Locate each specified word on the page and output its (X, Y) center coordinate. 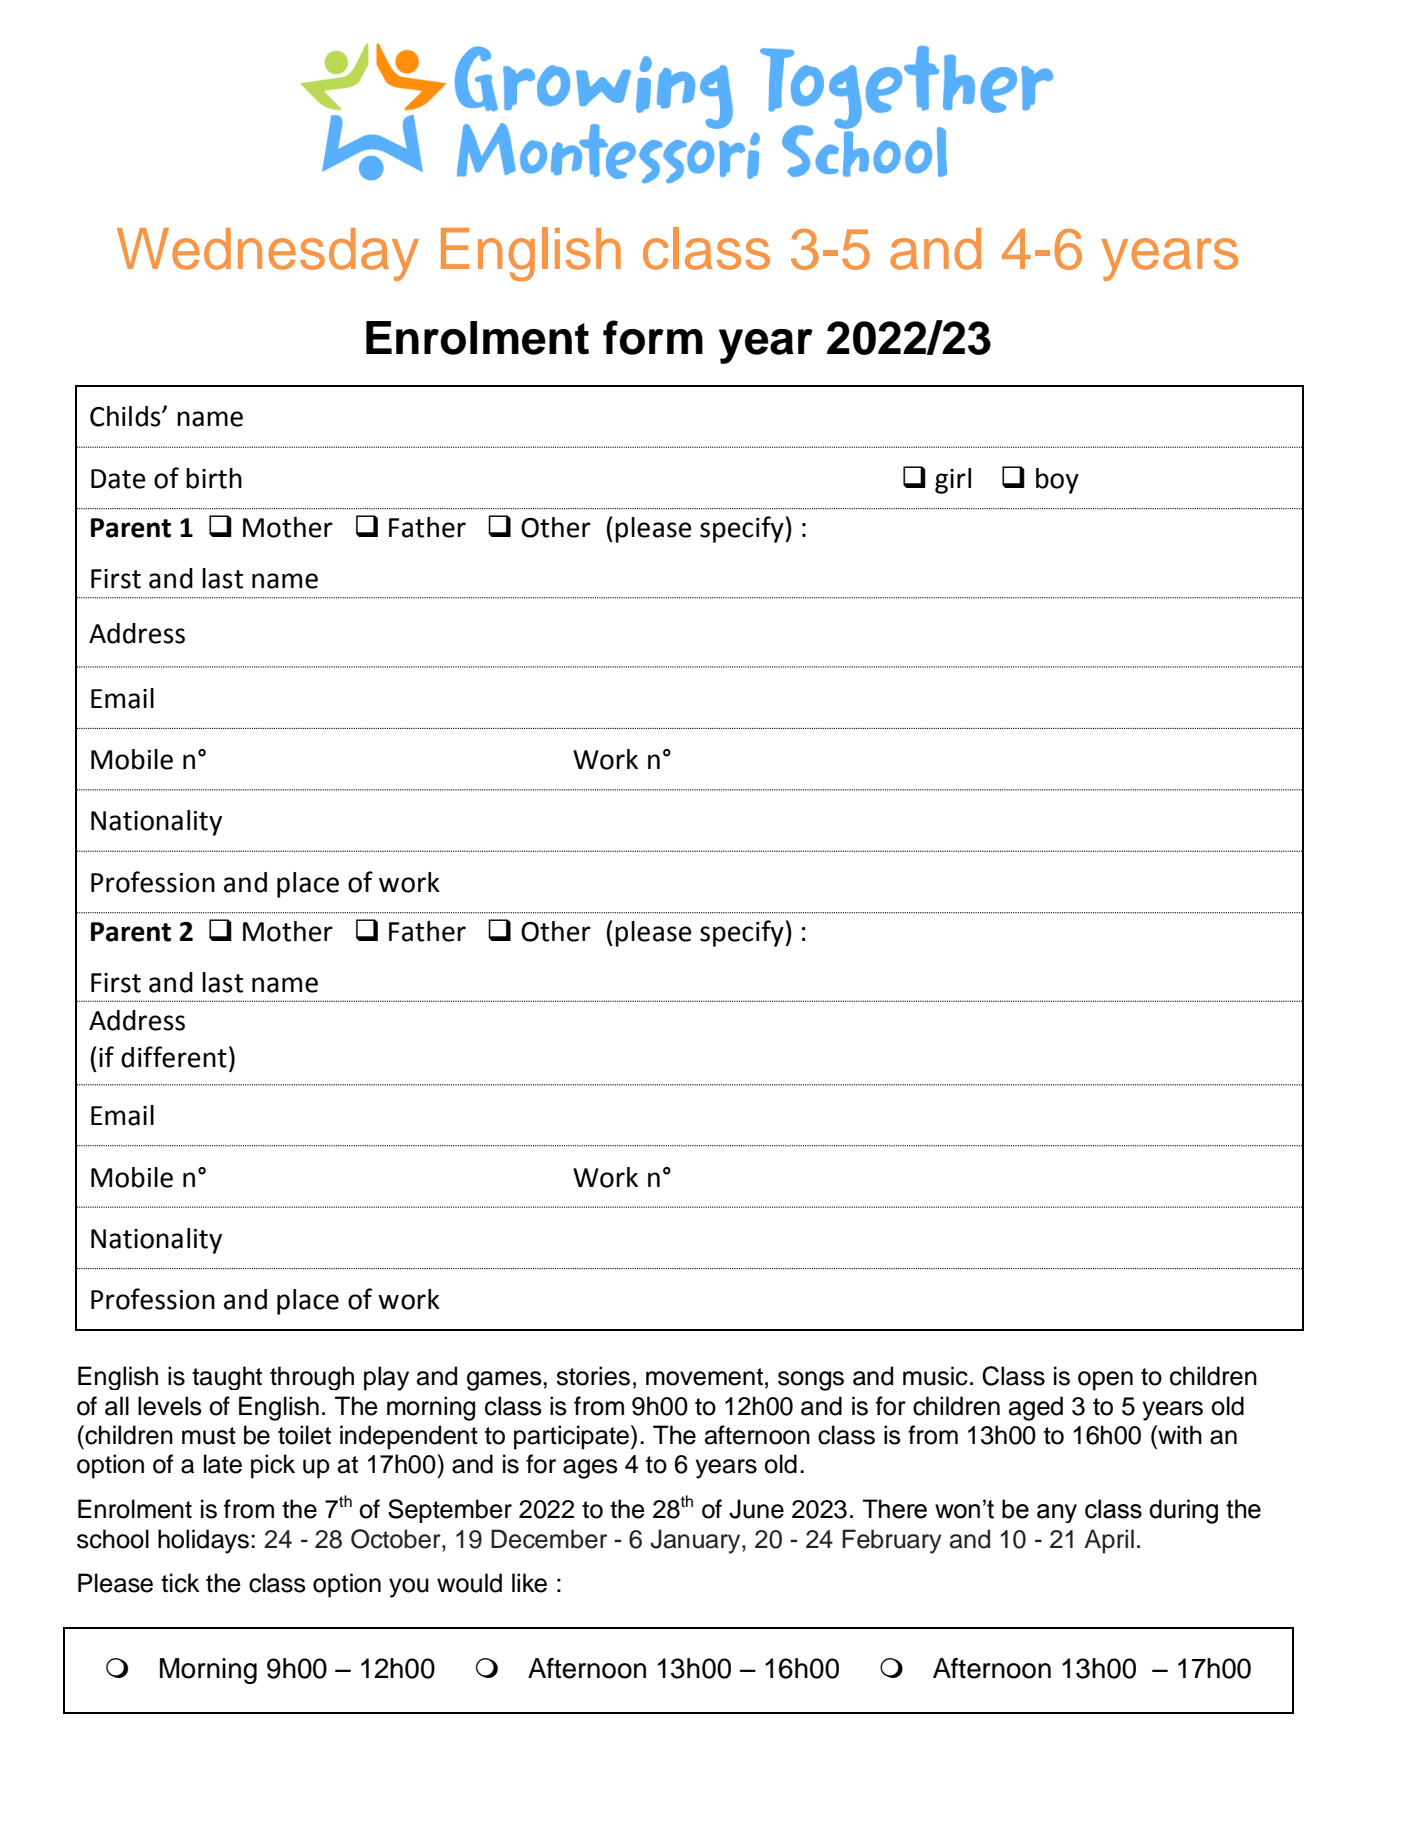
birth (214, 478)
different (174, 1057)
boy (1057, 481)
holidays (205, 1541)
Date (118, 479)
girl (953, 481)
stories (593, 1376)
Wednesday (268, 254)
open (1105, 1381)
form (653, 337)
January (696, 1541)
